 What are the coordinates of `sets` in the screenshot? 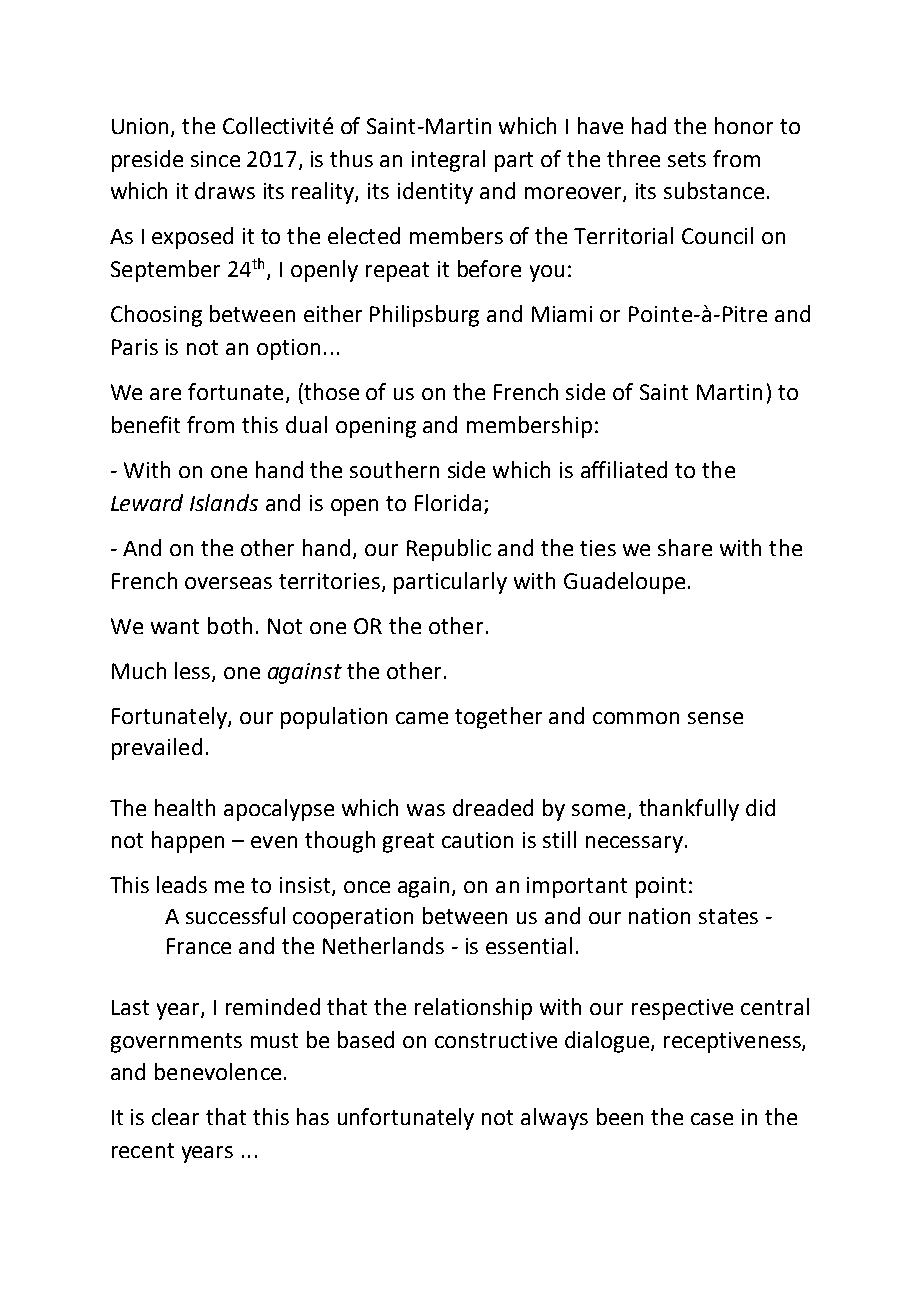 It's located at (687, 159).
